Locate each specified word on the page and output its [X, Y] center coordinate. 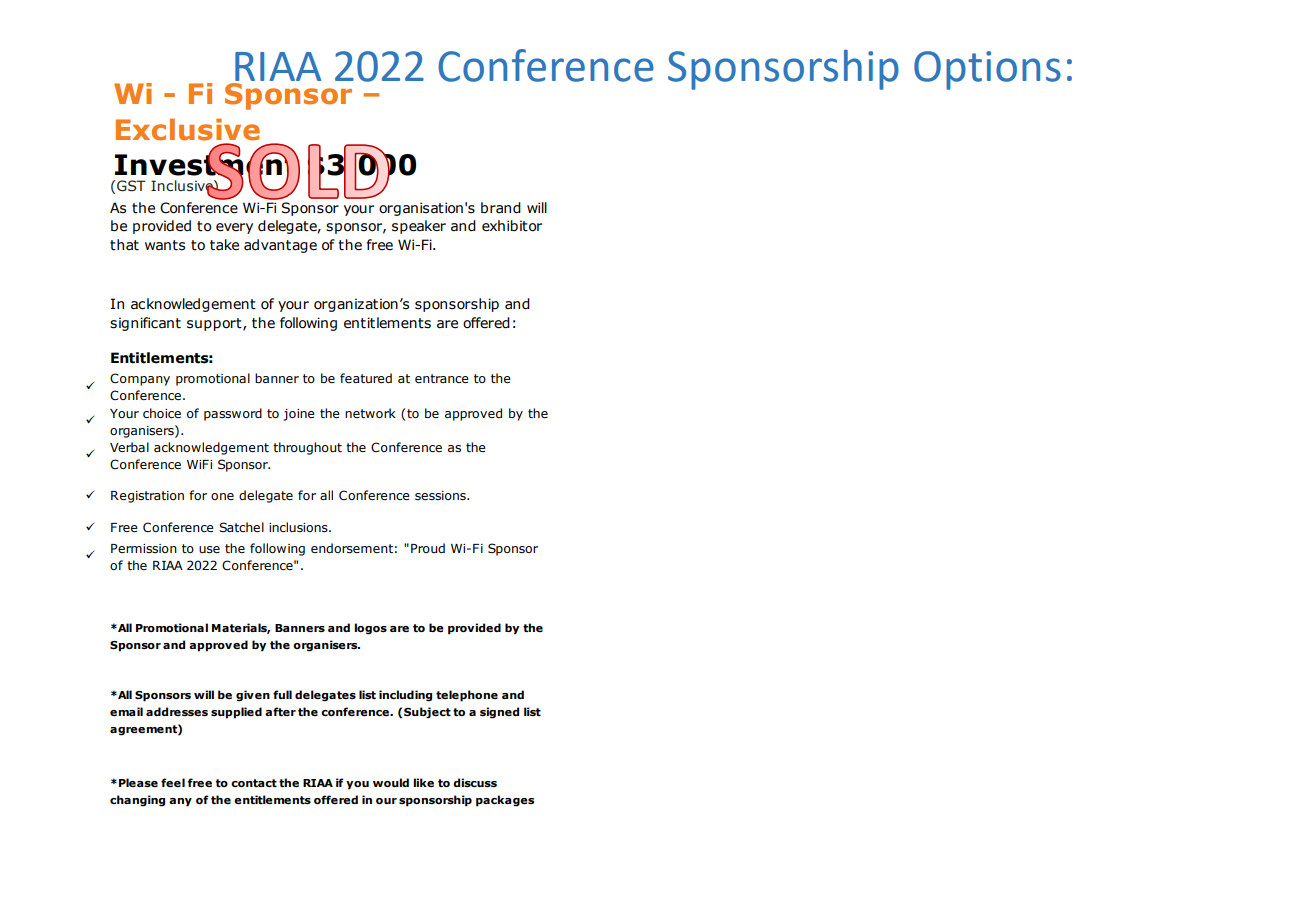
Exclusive [188, 129]
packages [505, 801]
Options [987, 70]
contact [254, 783]
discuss [475, 782]
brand [501, 208]
